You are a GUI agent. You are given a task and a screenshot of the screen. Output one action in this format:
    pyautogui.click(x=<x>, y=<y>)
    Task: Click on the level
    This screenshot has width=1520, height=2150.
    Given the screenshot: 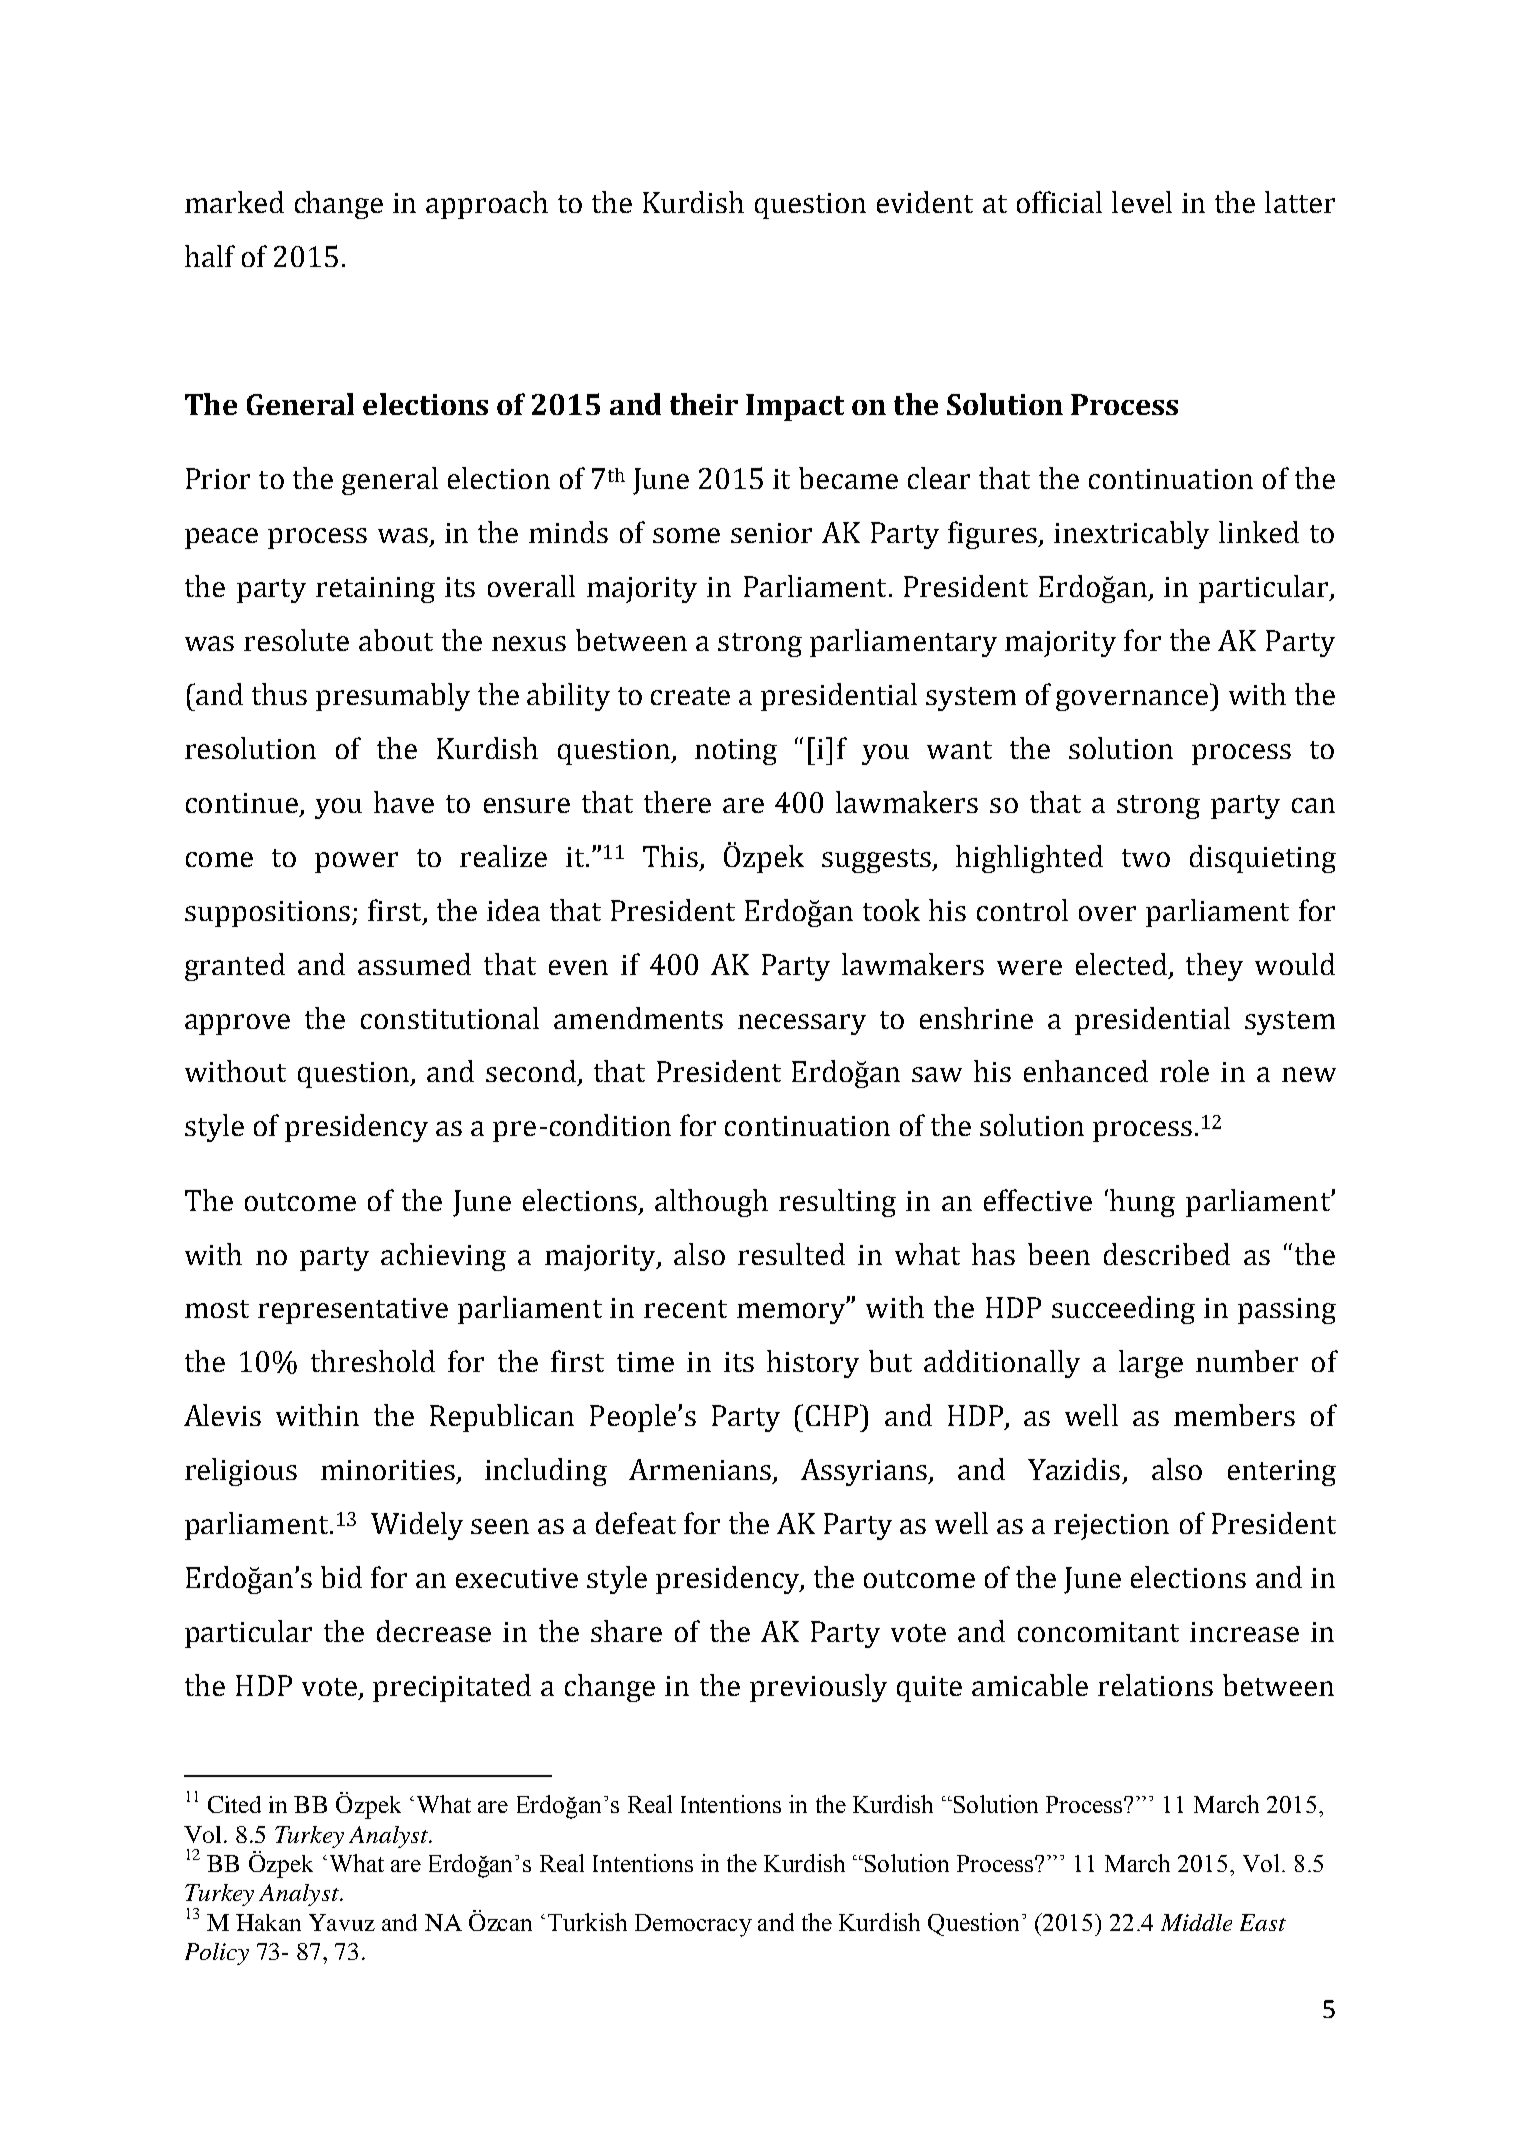 What is the action you would take?
    pyautogui.click(x=1142, y=202)
